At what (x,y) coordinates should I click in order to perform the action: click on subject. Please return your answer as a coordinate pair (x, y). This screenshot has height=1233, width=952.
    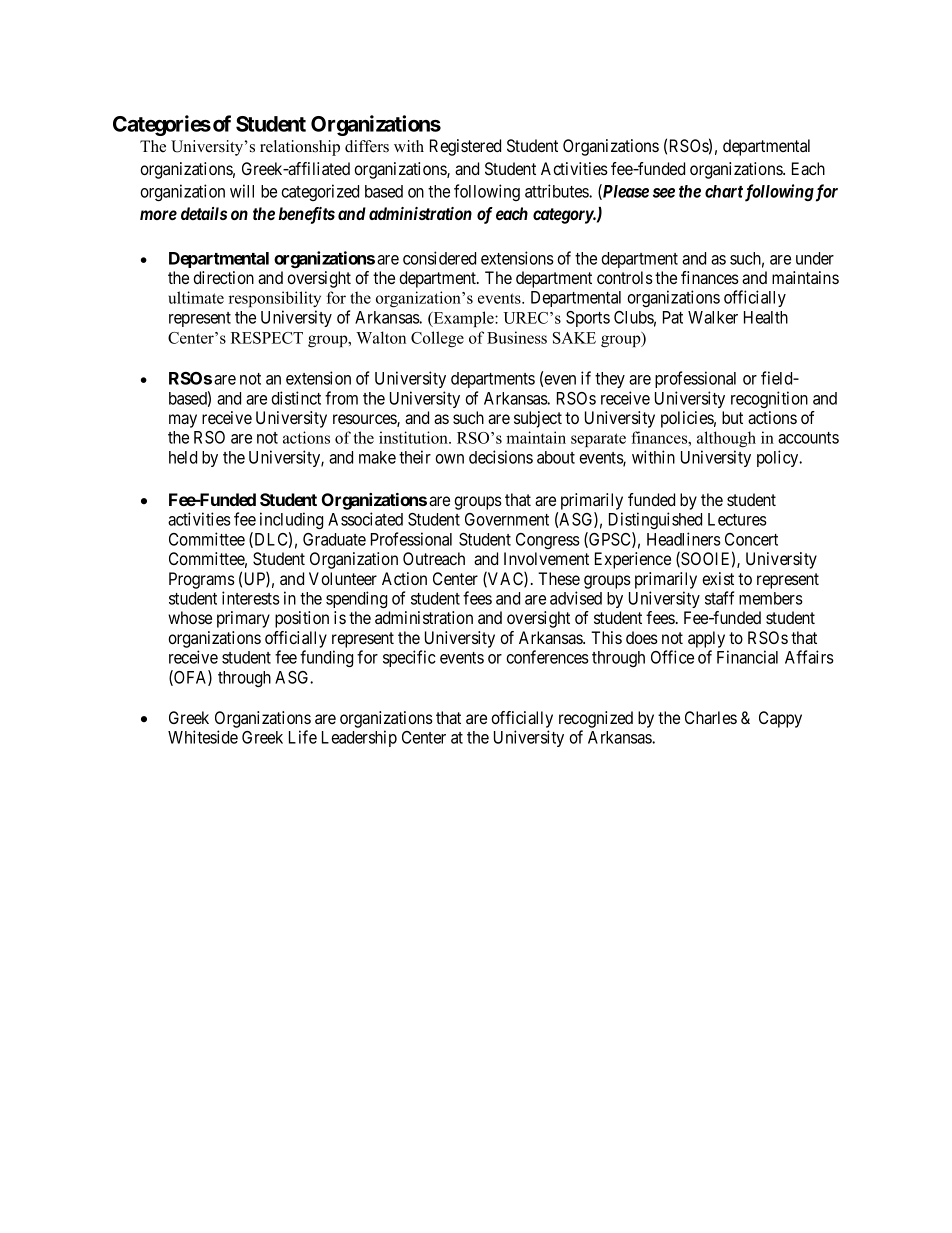
    Looking at the image, I should click on (538, 419).
